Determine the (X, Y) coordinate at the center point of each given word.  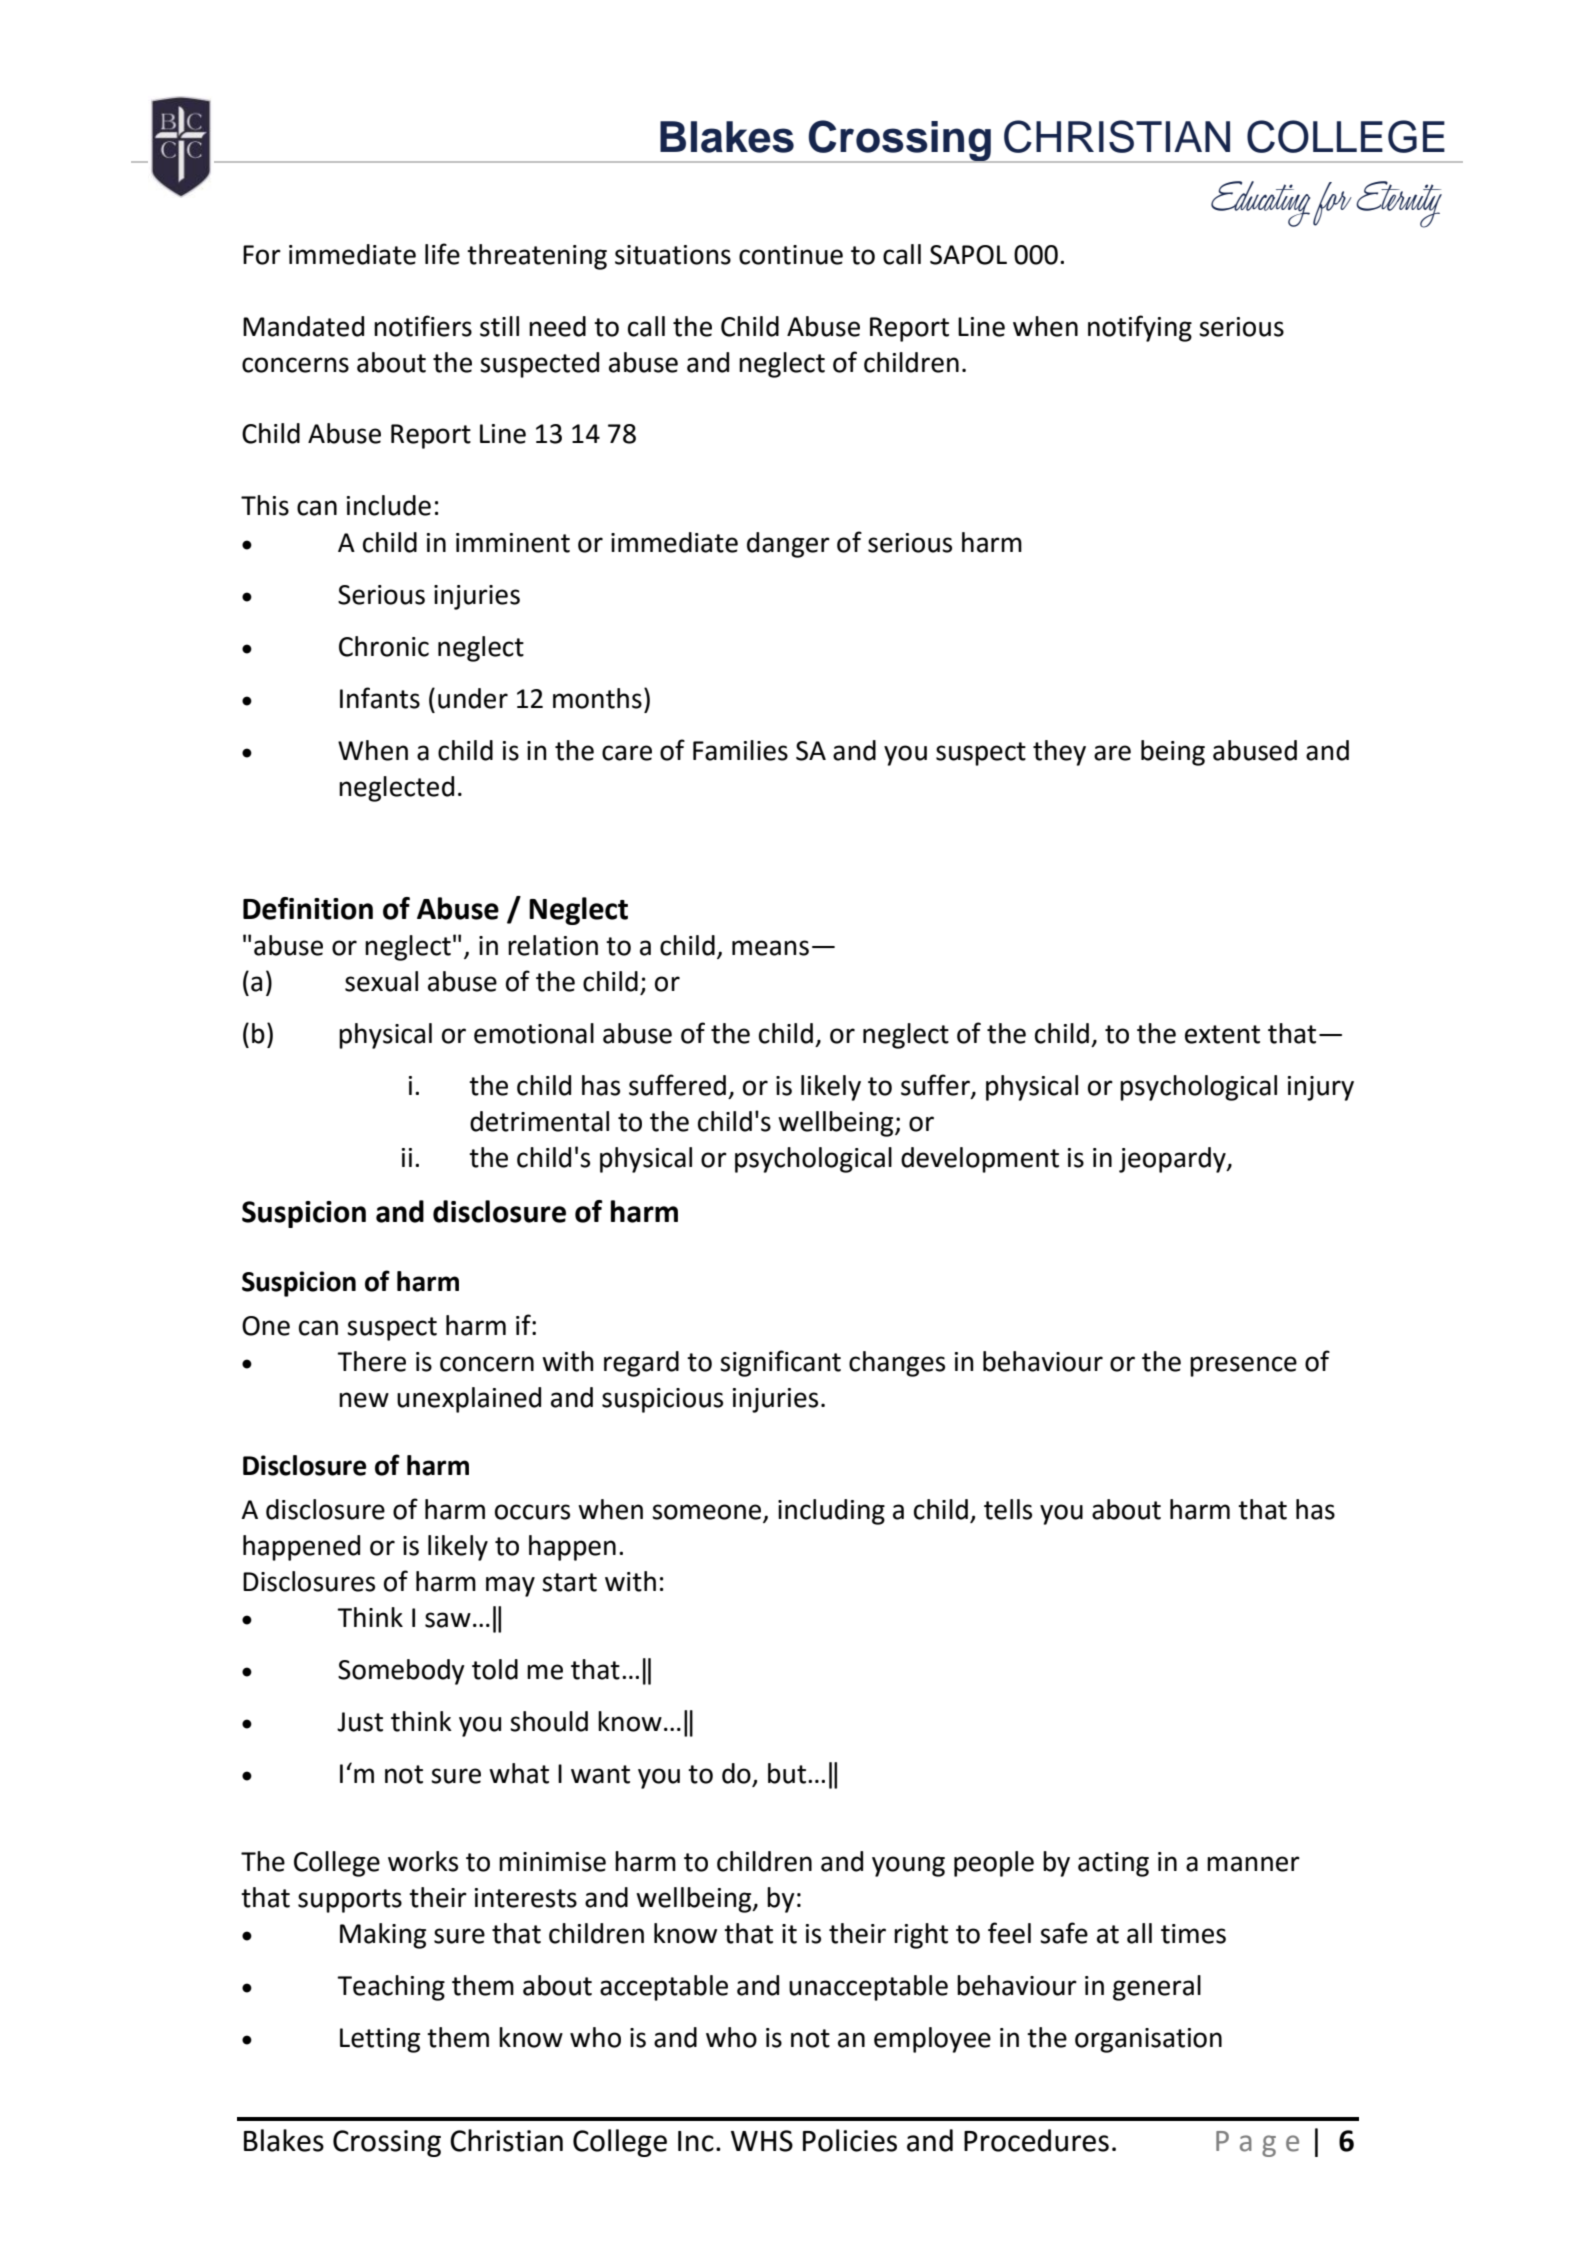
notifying (1140, 328)
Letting (380, 2040)
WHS (762, 2141)
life (442, 254)
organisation (1148, 2040)
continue (791, 255)
